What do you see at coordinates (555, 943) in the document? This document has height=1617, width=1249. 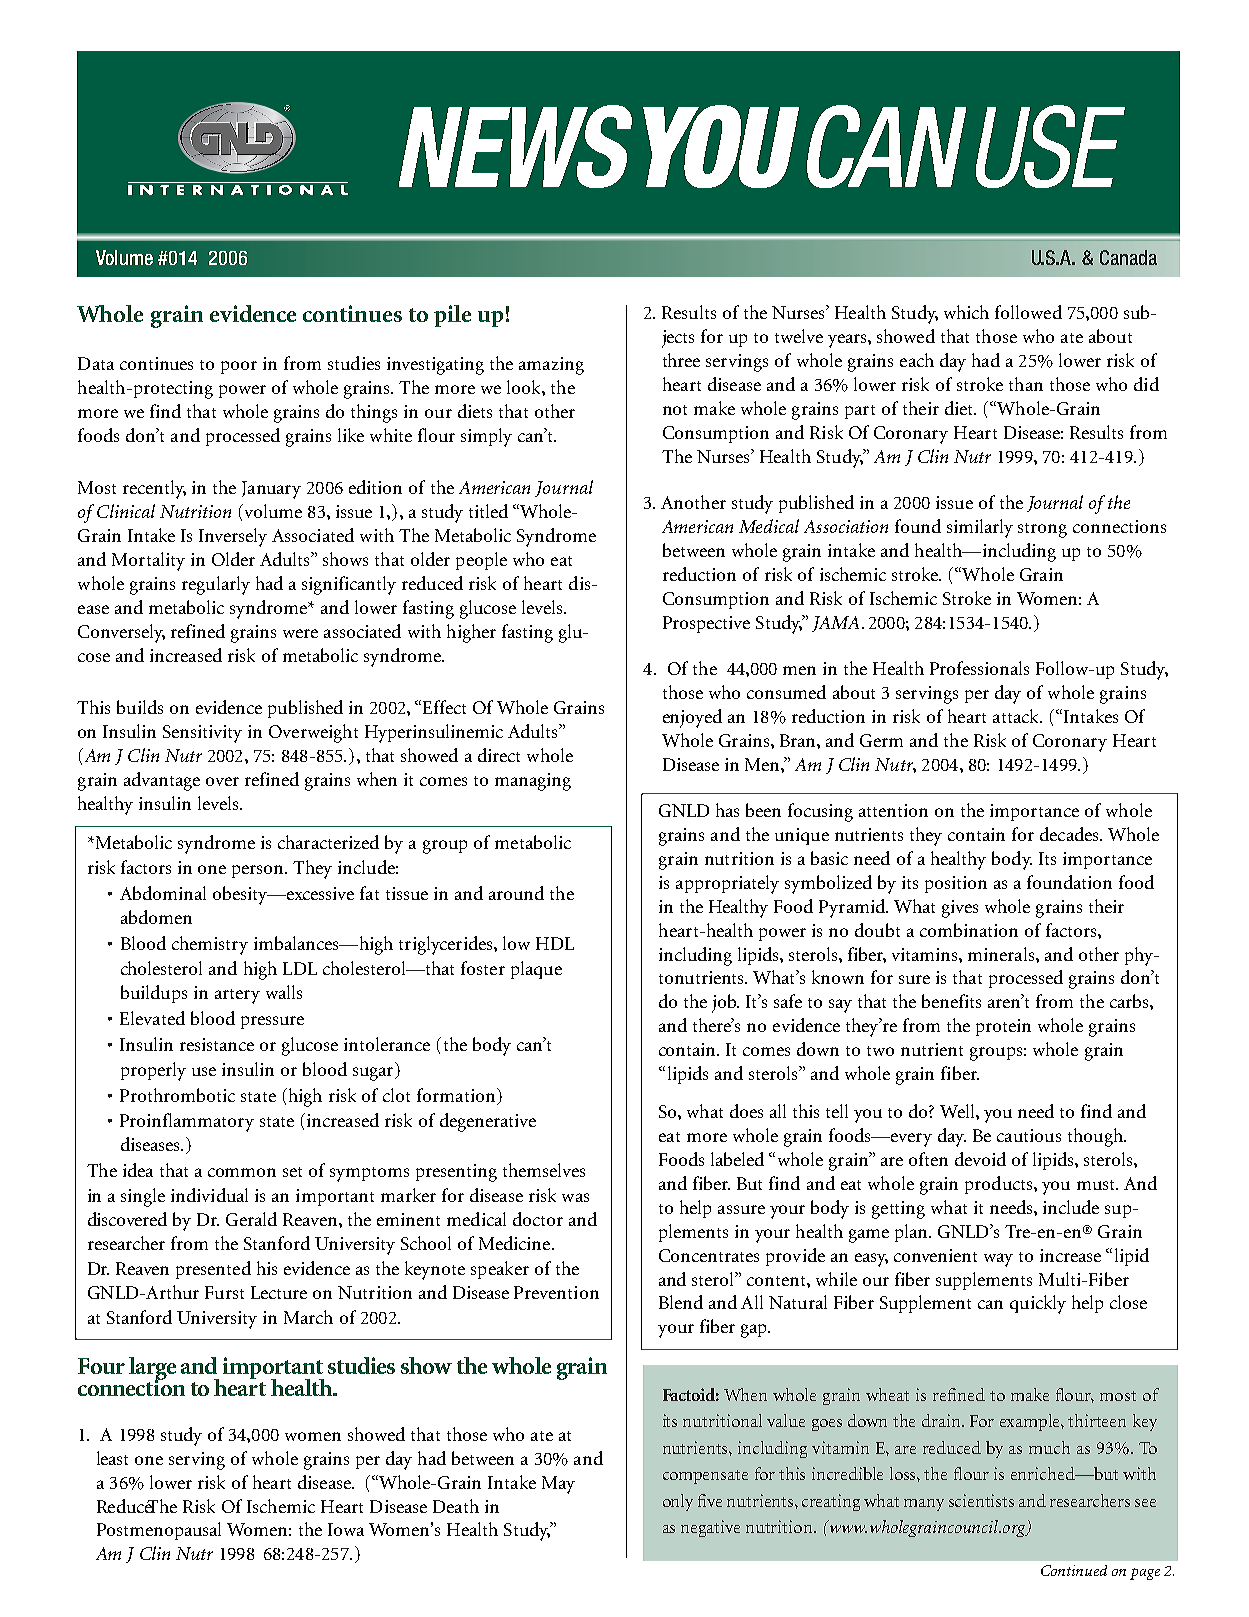 I see `HDL` at bounding box center [555, 943].
